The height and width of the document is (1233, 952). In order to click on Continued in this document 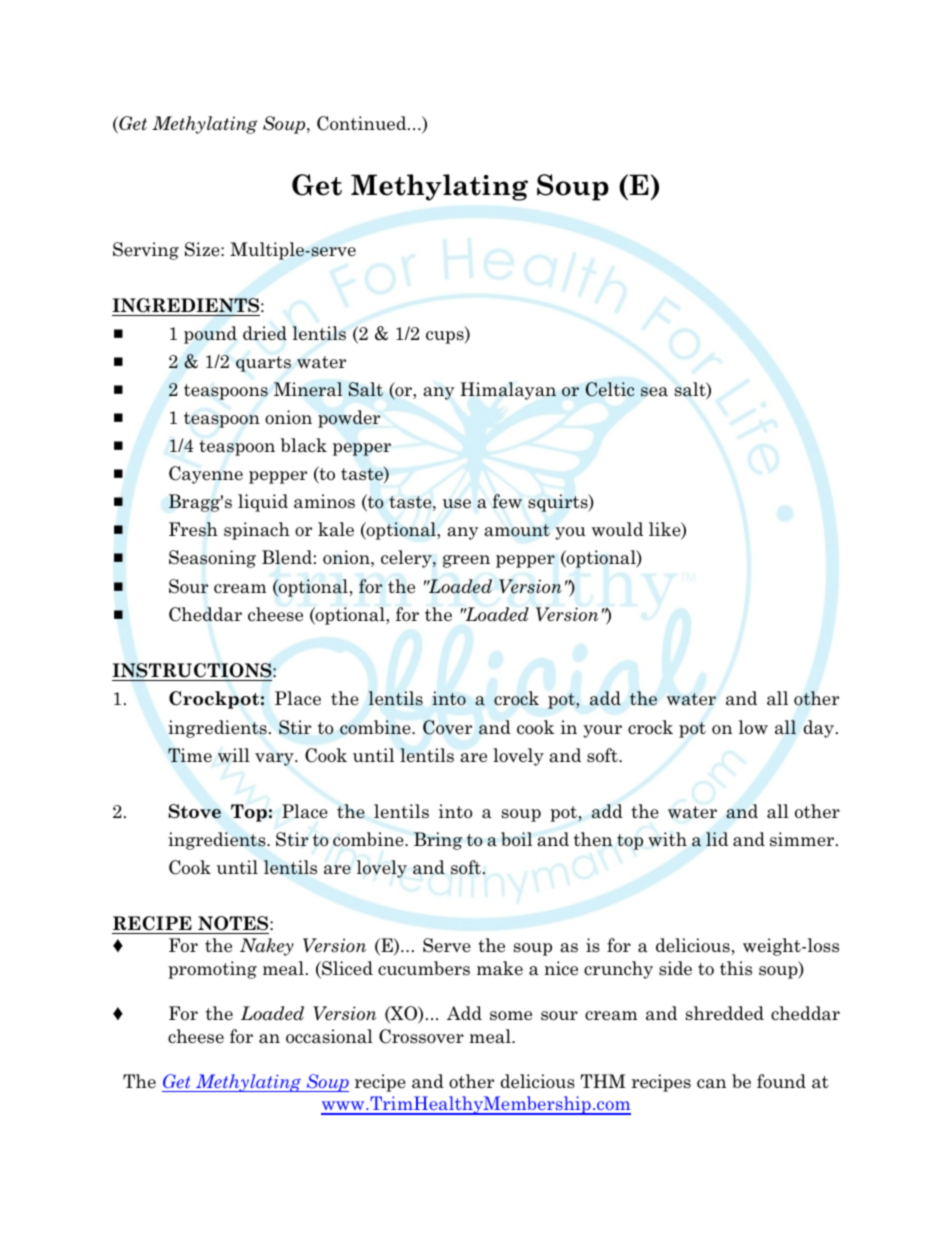, I will do `click(363, 123)`.
